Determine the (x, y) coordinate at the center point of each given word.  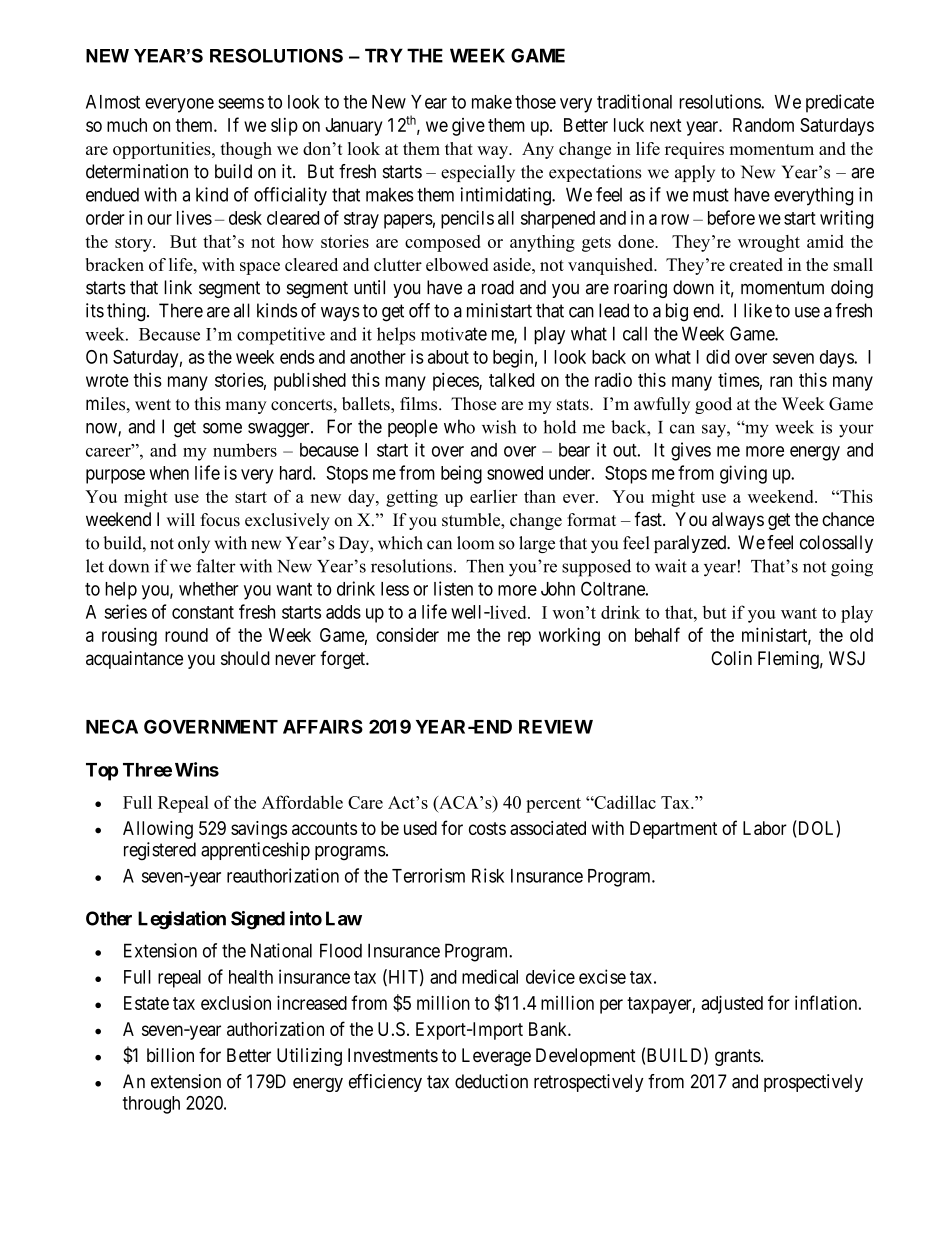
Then (485, 566)
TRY (384, 55)
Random (763, 125)
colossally (836, 544)
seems (241, 103)
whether (209, 589)
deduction (491, 1081)
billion (170, 1055)
